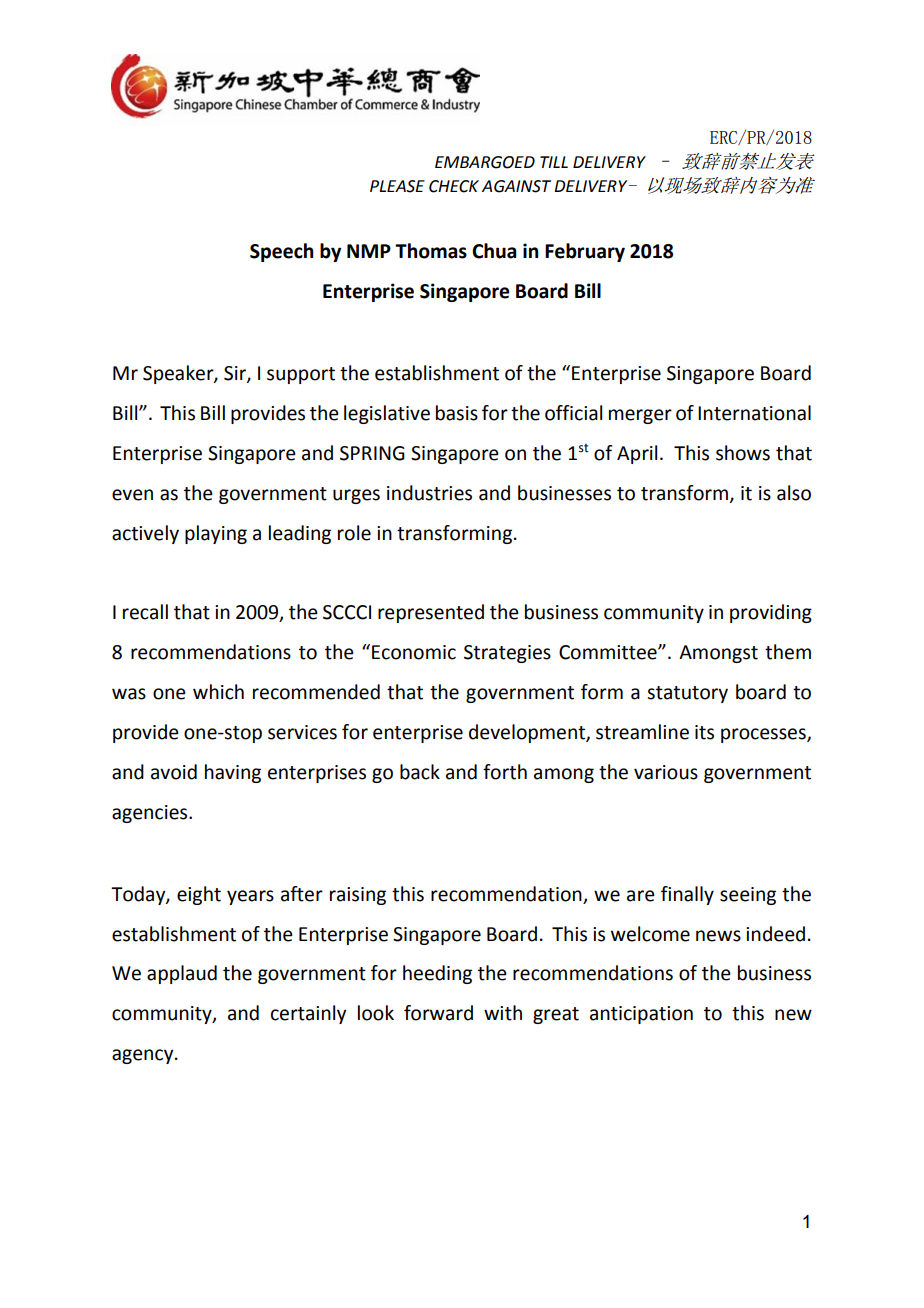 This screenshot has width=924, height=1308. What do you see at coordinates (281, 252) in the screenshot?
I see `Speech` at bounding box center [281, 252].
